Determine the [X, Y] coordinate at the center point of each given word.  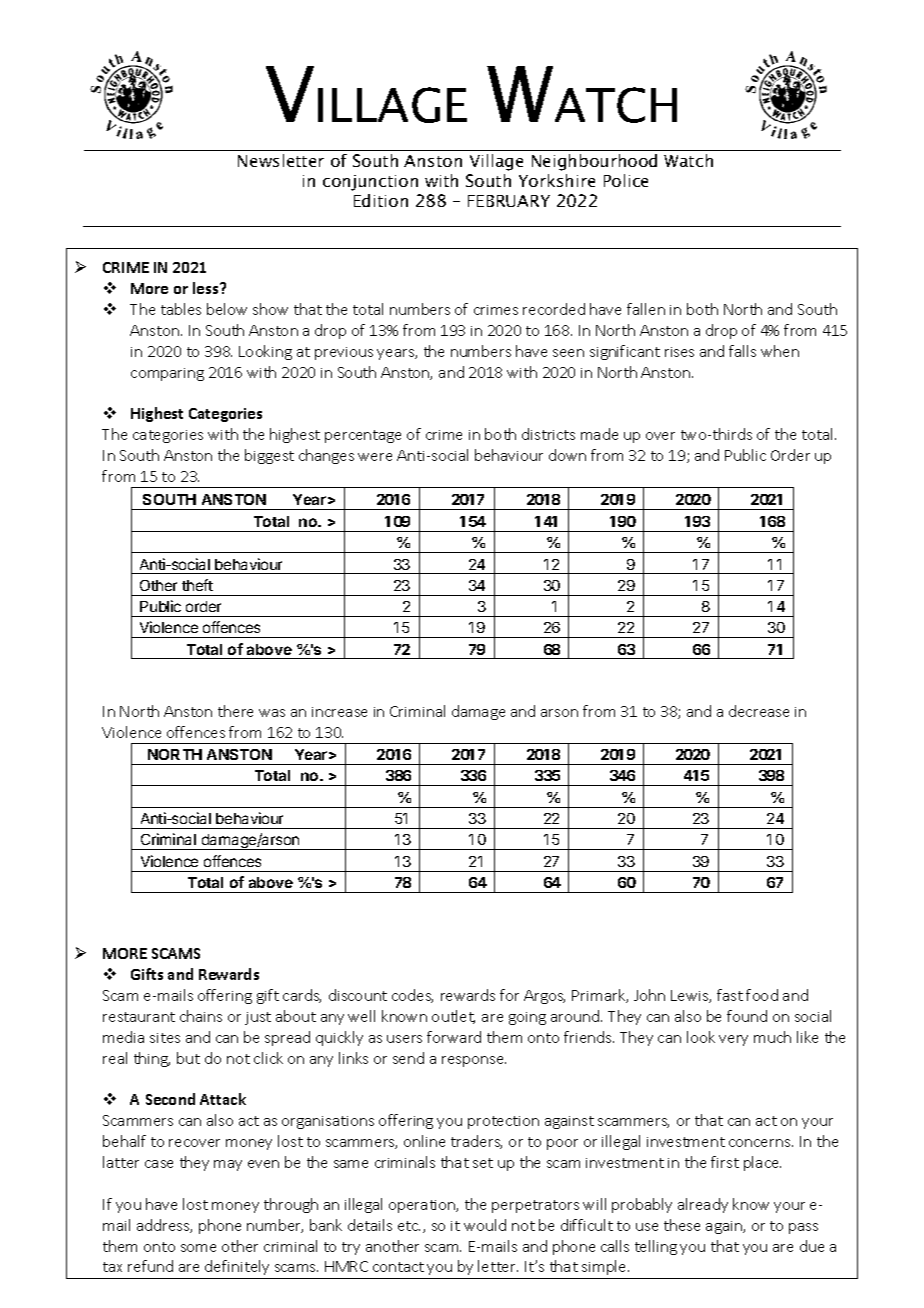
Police [626, 180]
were [375, 457]
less [207, 288]
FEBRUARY [509, 201]
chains [201, 1016]
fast [730, 995]
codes [412, 996]
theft [197, 585]
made [599, 434]
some [198, 1248]
